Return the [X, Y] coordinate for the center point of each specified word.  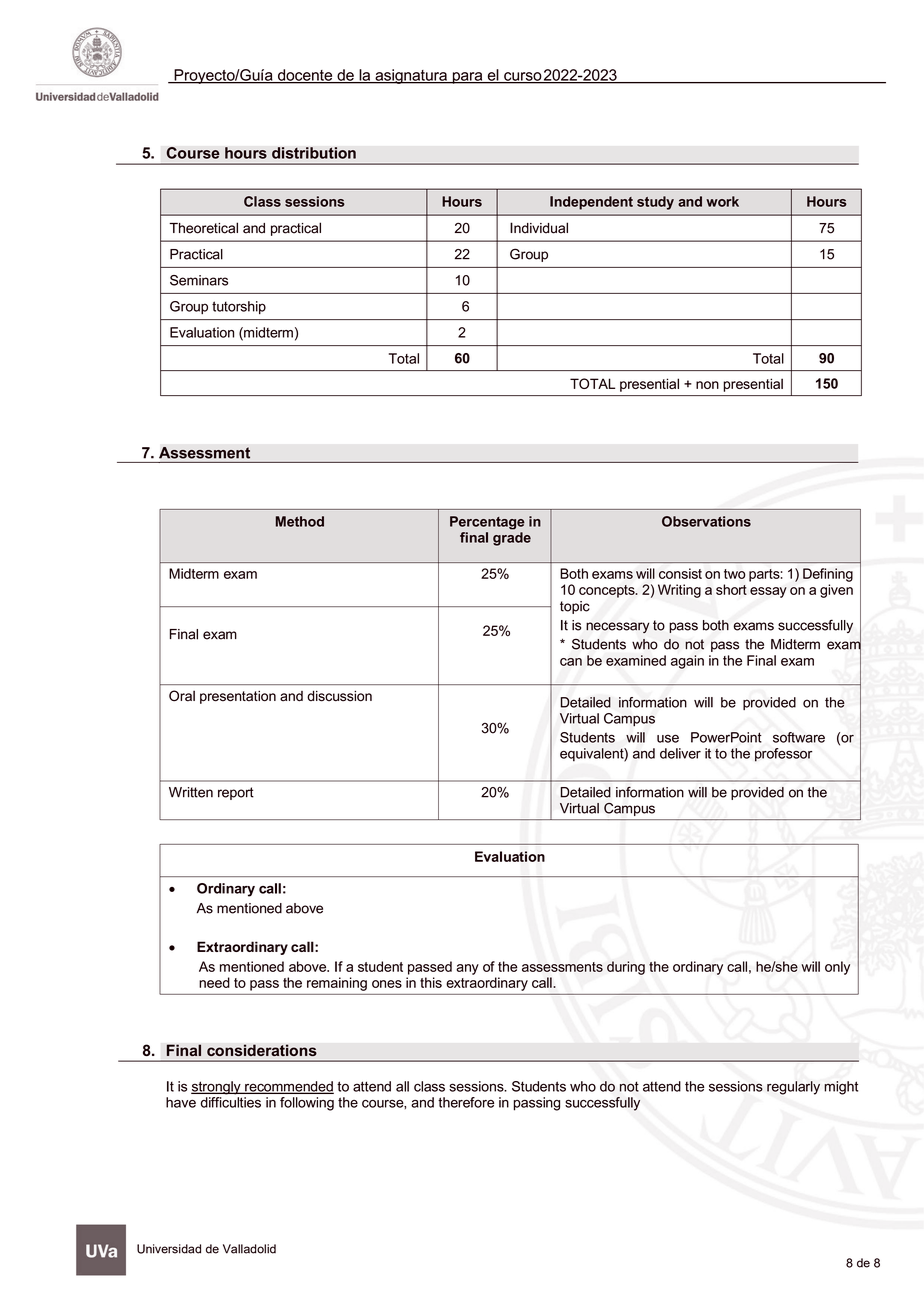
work [722, 201]
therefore [466, 1102]
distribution [314, 153]
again [687, 662]
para [467, 78]
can [571, 662]
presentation [238, 697]
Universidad [169, 1249]
